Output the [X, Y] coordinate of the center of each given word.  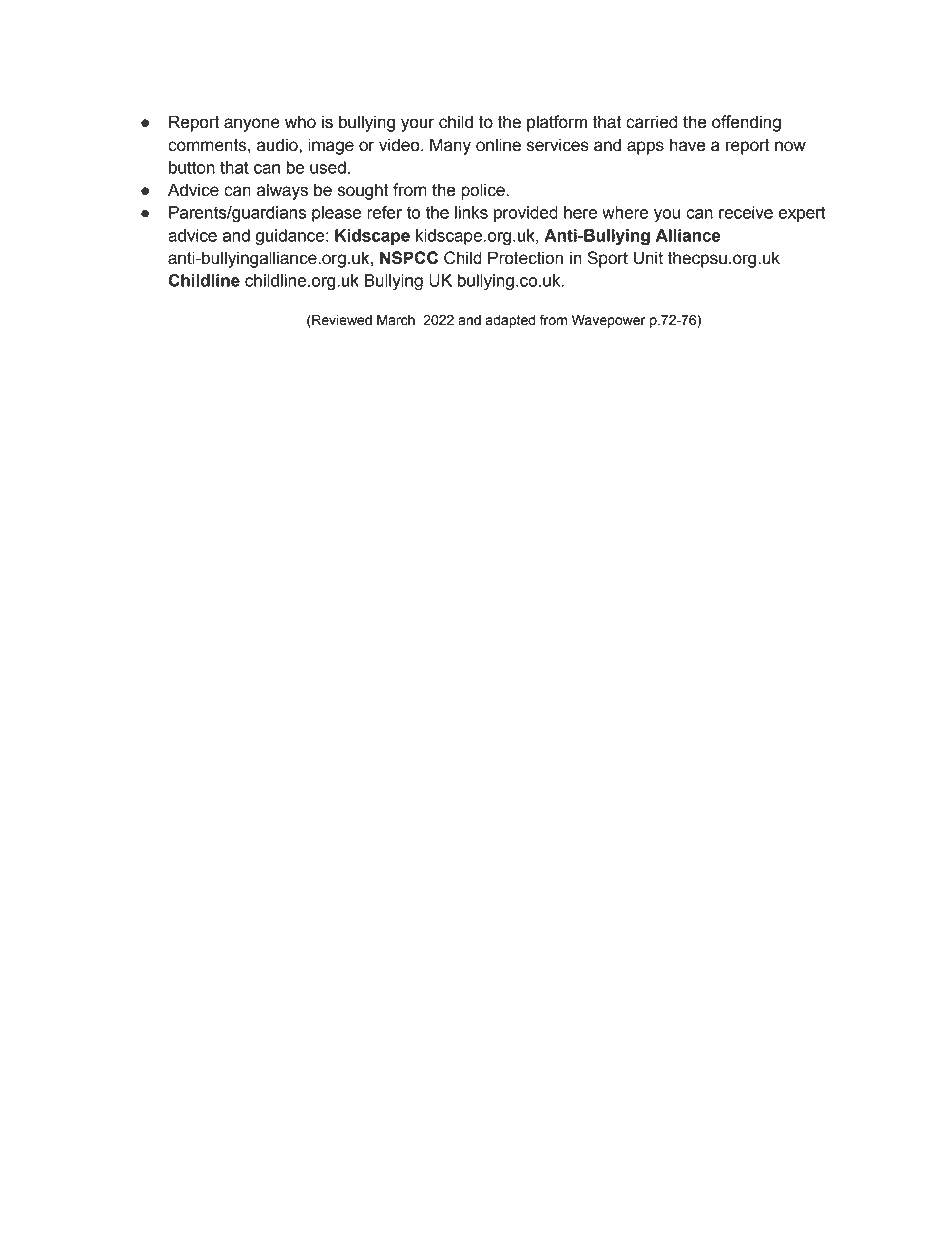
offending [746, 123]
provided [526, 214]
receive [746, 212]
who [300, 122]
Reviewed [341, 321]
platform [557, 123]
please [337, 214]
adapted [510, 321]
